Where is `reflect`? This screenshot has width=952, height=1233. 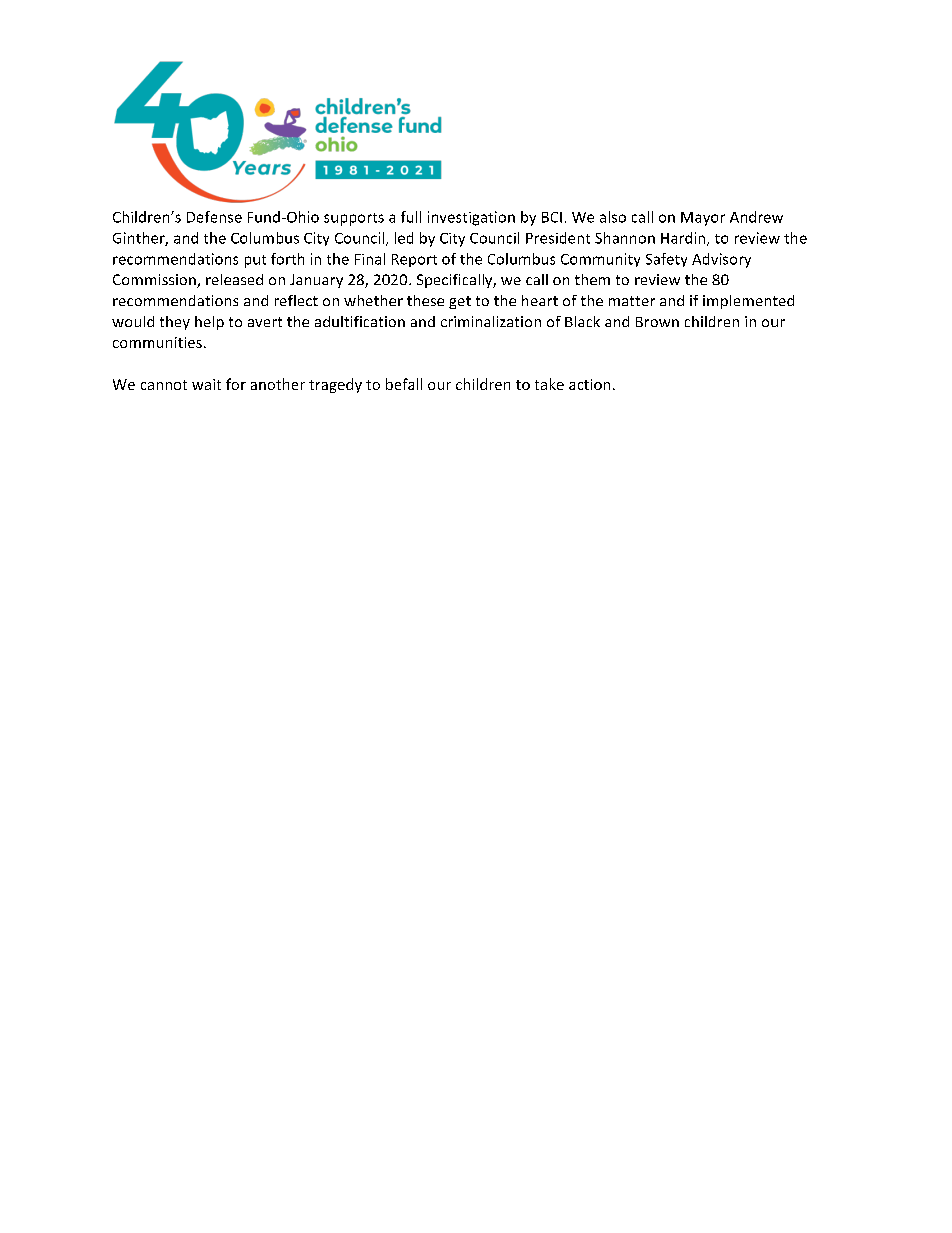 reflect is located at coordinates (296, 300).
